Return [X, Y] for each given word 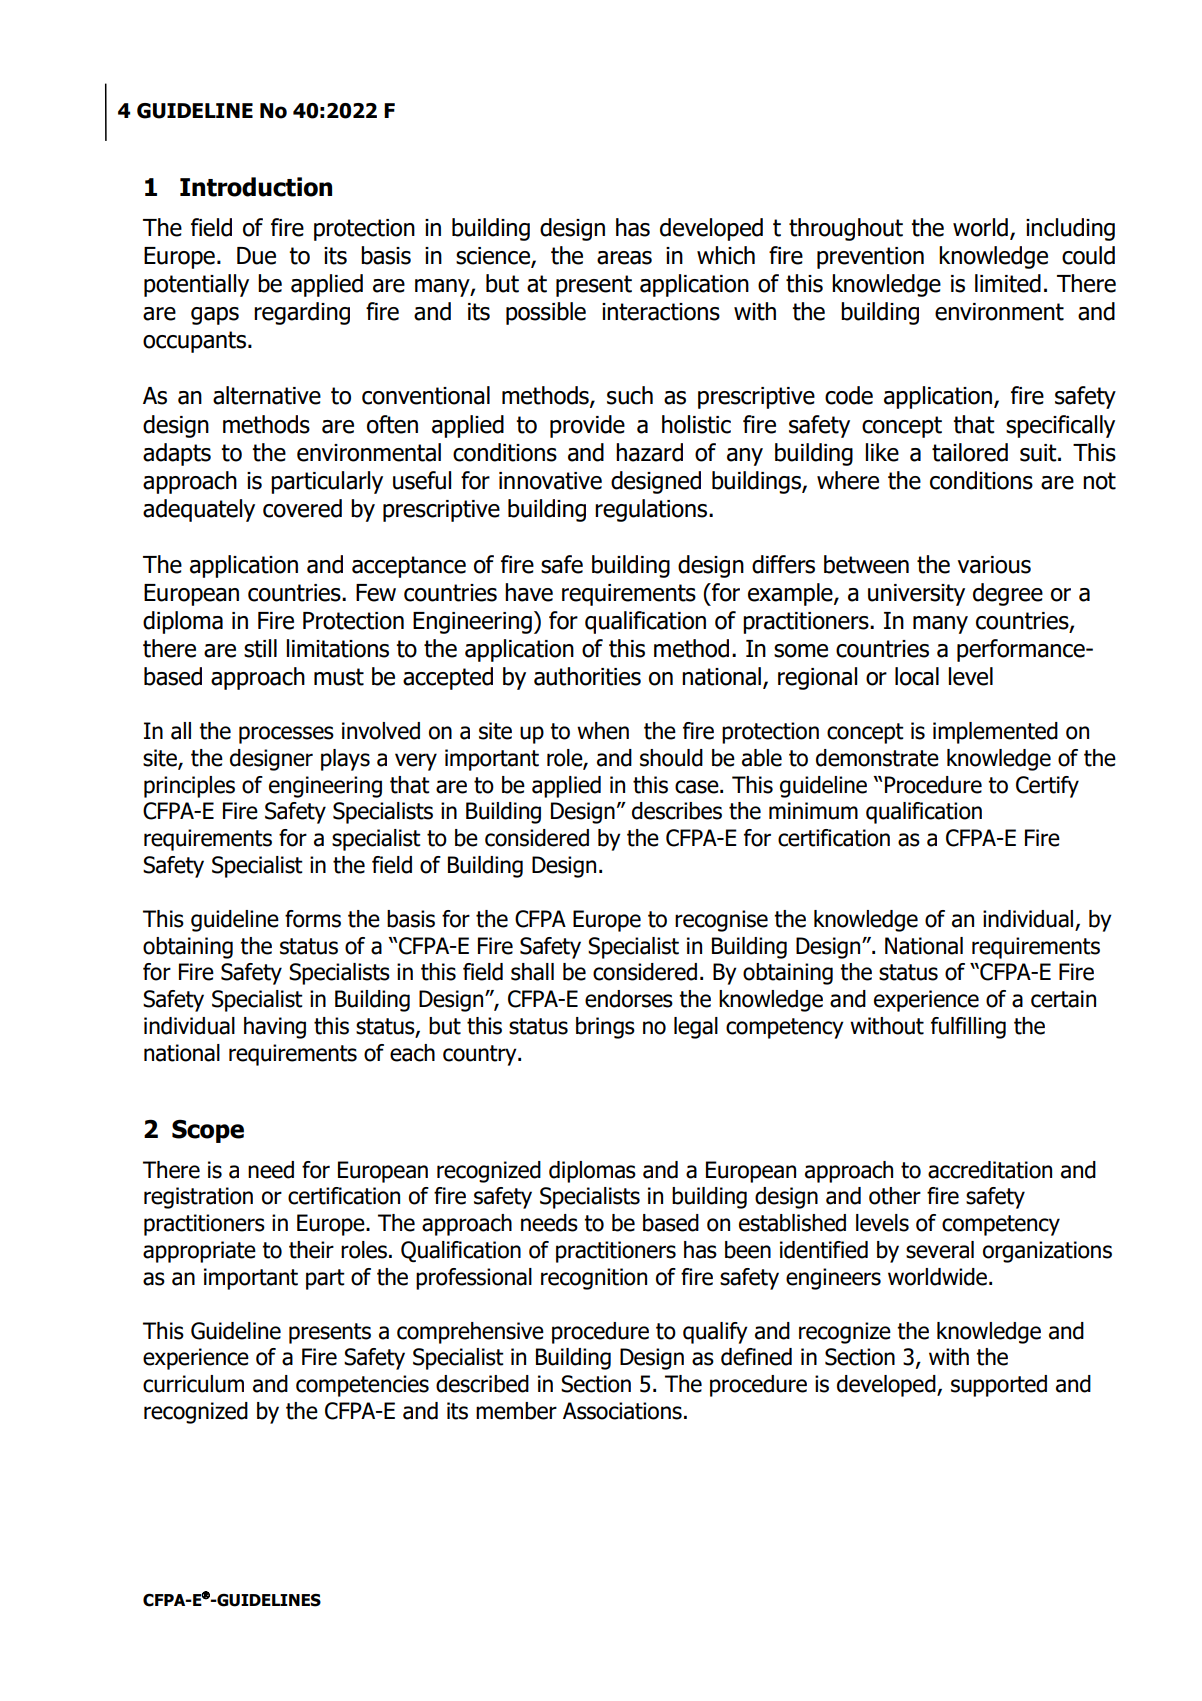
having [275, 1028]
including [1070, 229]
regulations [652, 510]
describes [677, 811]
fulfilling [968, 1028]
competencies [362, 1386]
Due [256, 256]
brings [605, 1028]
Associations [622, 1411]
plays [345, 760]
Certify [1047, 787]
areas [624, 258]
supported [999, 1386]
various [994, 565]
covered [302, 508]
